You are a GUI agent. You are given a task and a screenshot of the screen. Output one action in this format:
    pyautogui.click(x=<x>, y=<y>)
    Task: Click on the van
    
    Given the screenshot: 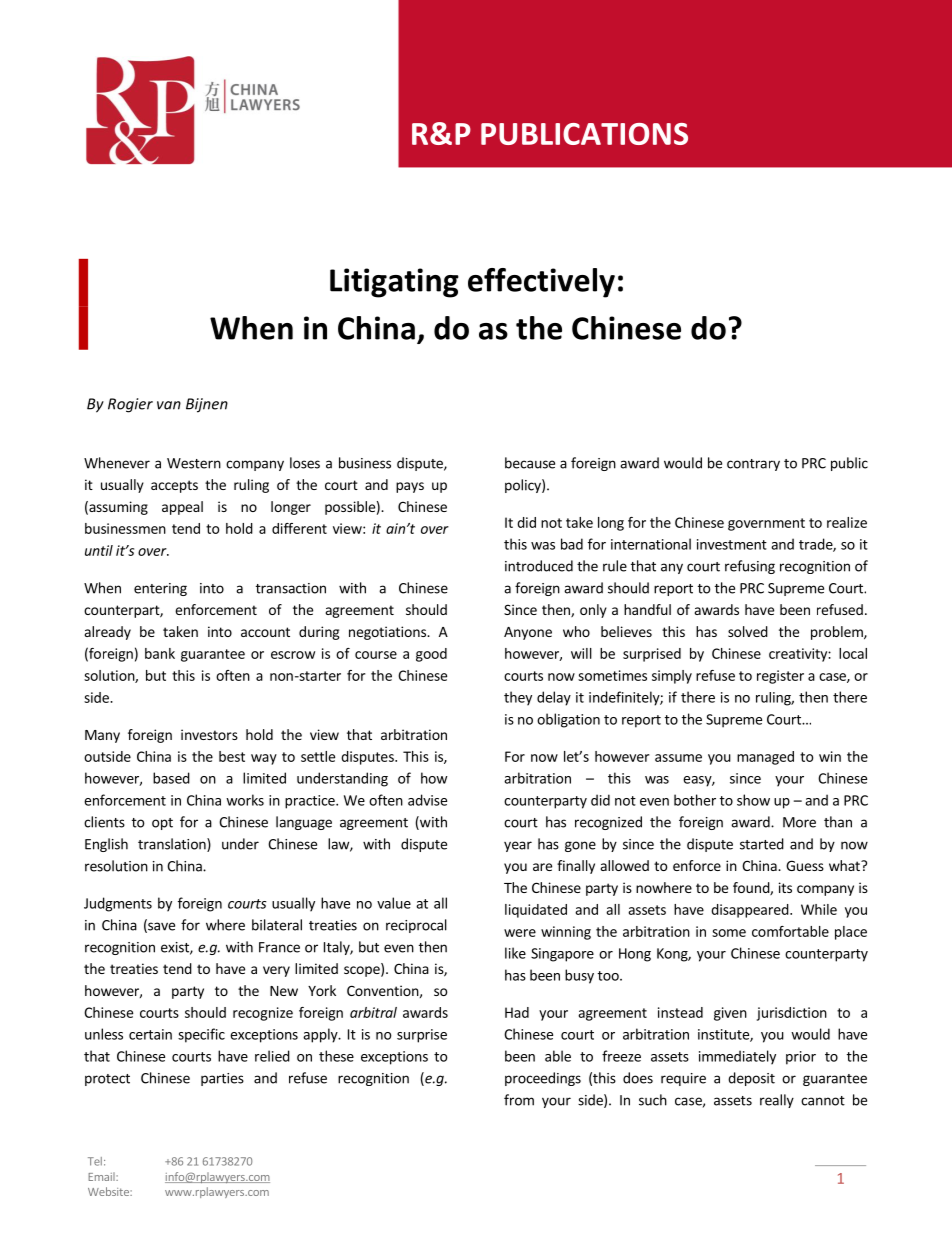 What is the action you would take?
    pyautogui.click(x=169, y=405)
